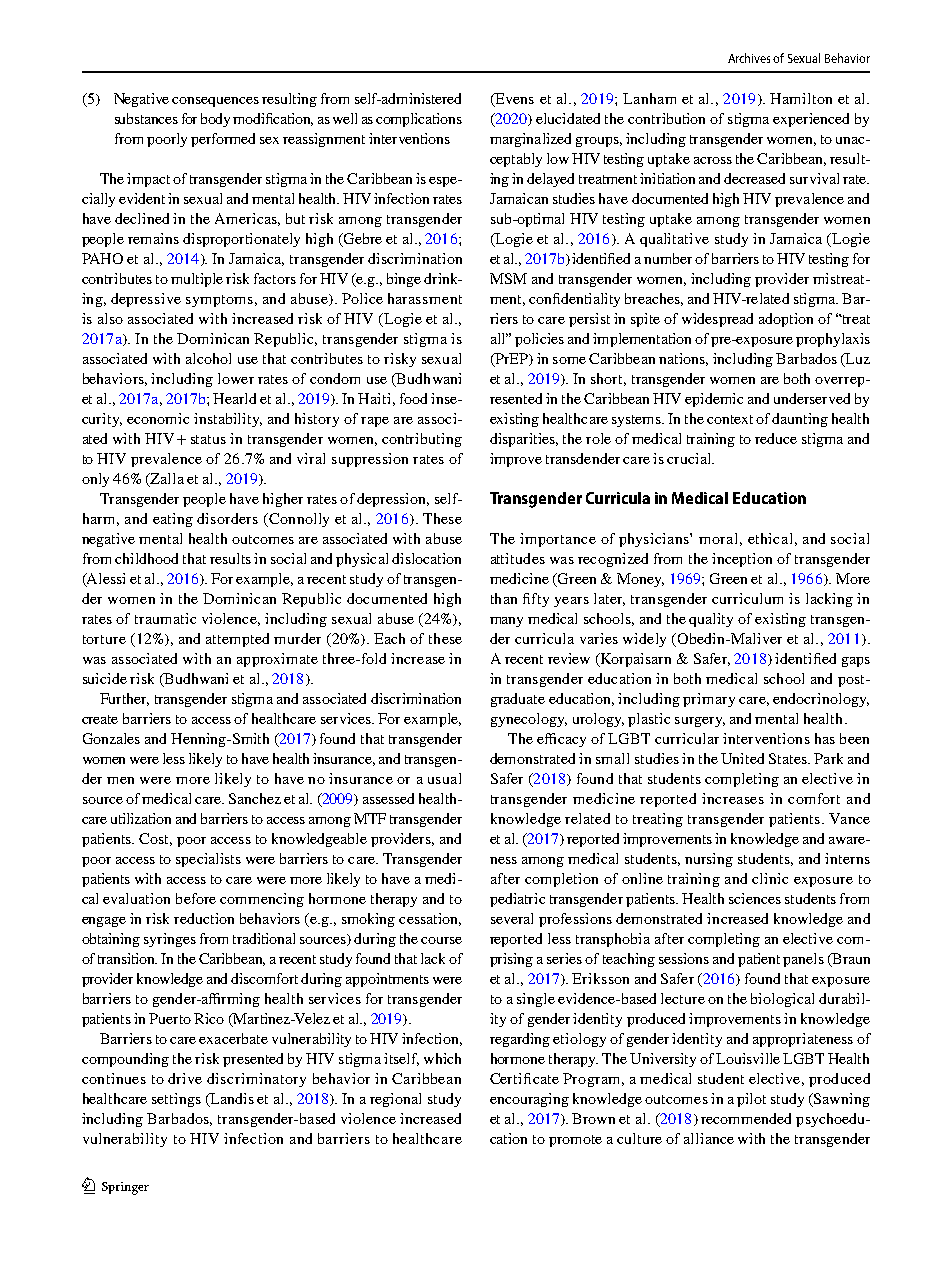  I want to click on Evens, so click(513, 100).
